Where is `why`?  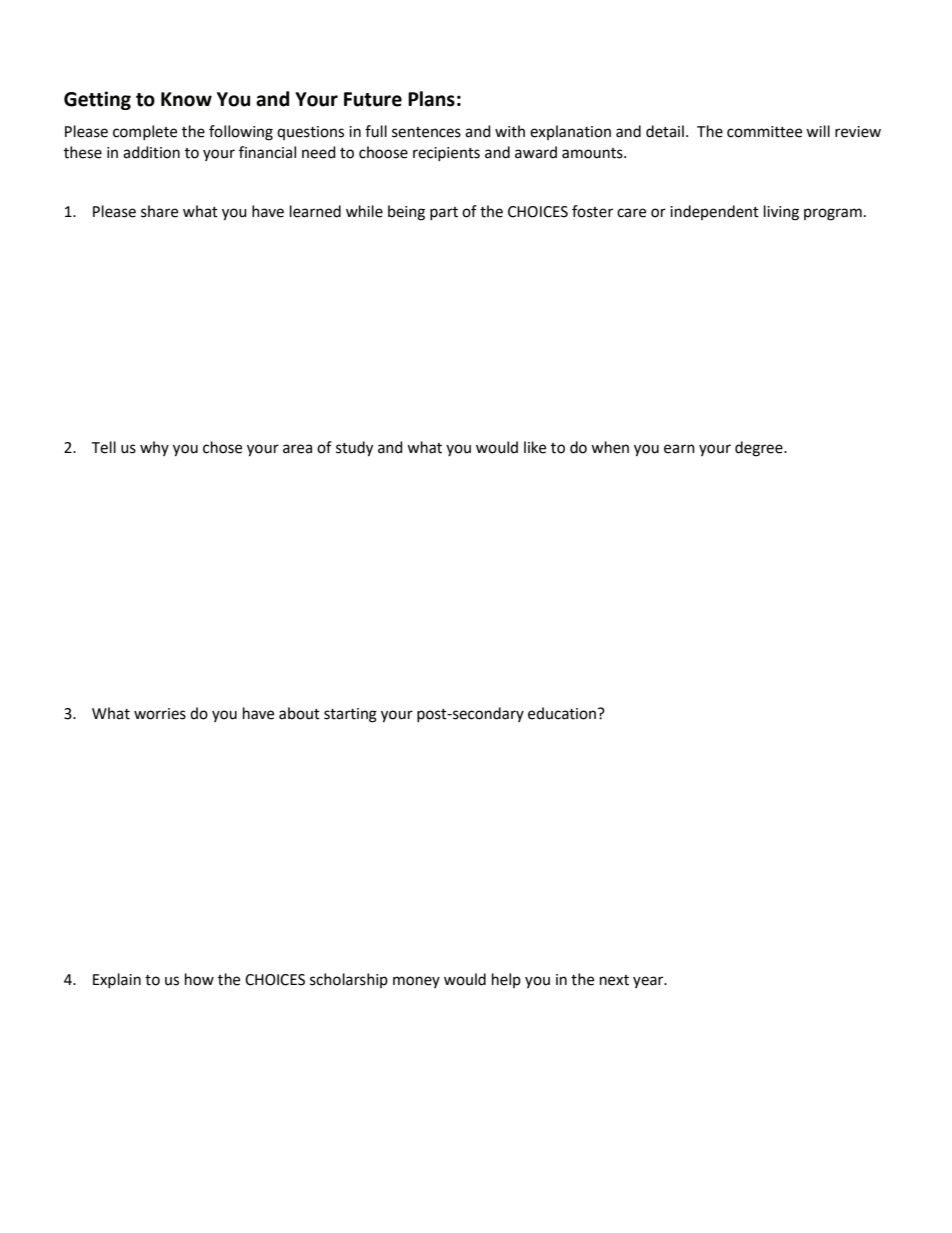
why is located at coordinates (154, 448).
